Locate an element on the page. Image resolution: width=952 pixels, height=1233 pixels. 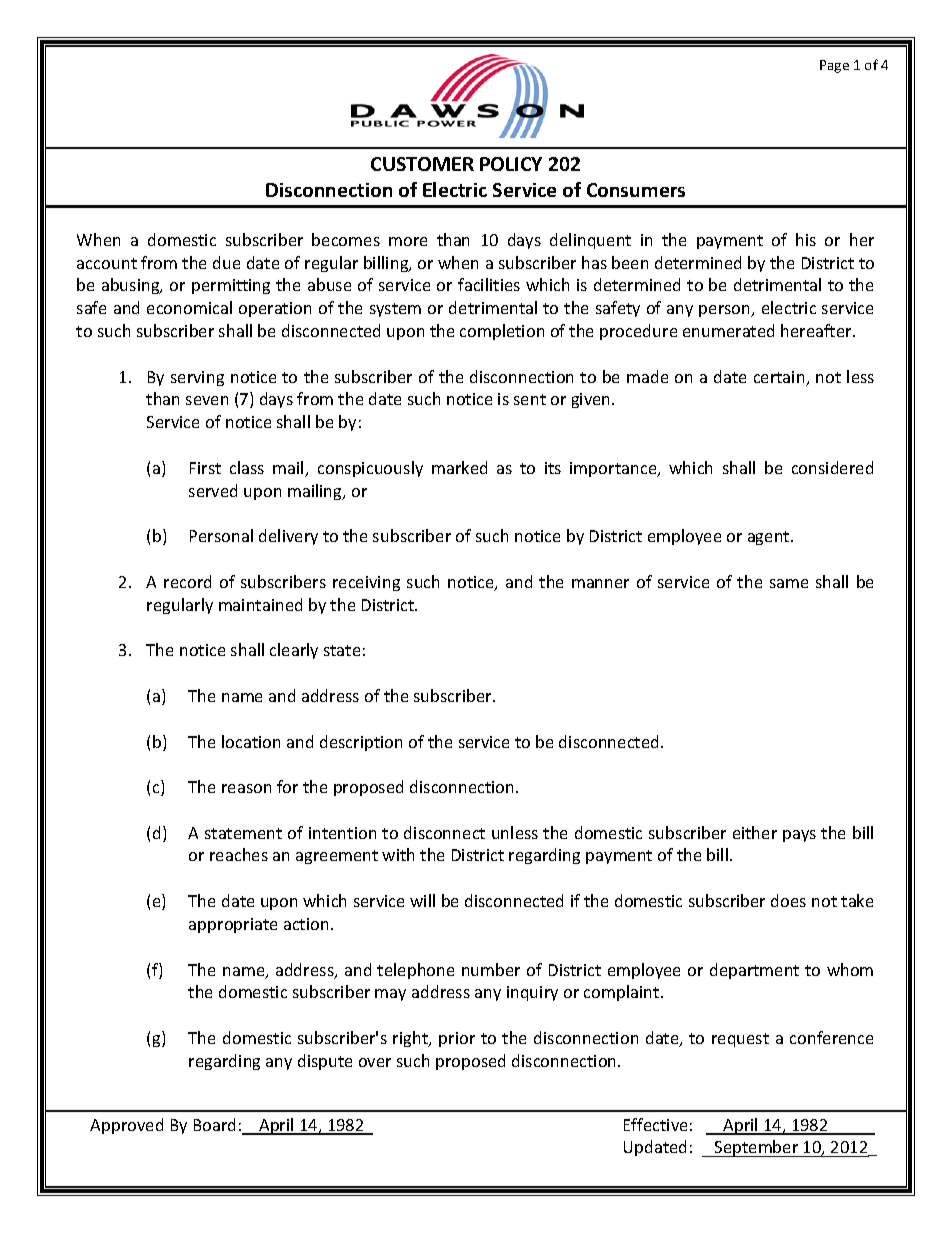
facilities is located at coordinates (489, 284).
